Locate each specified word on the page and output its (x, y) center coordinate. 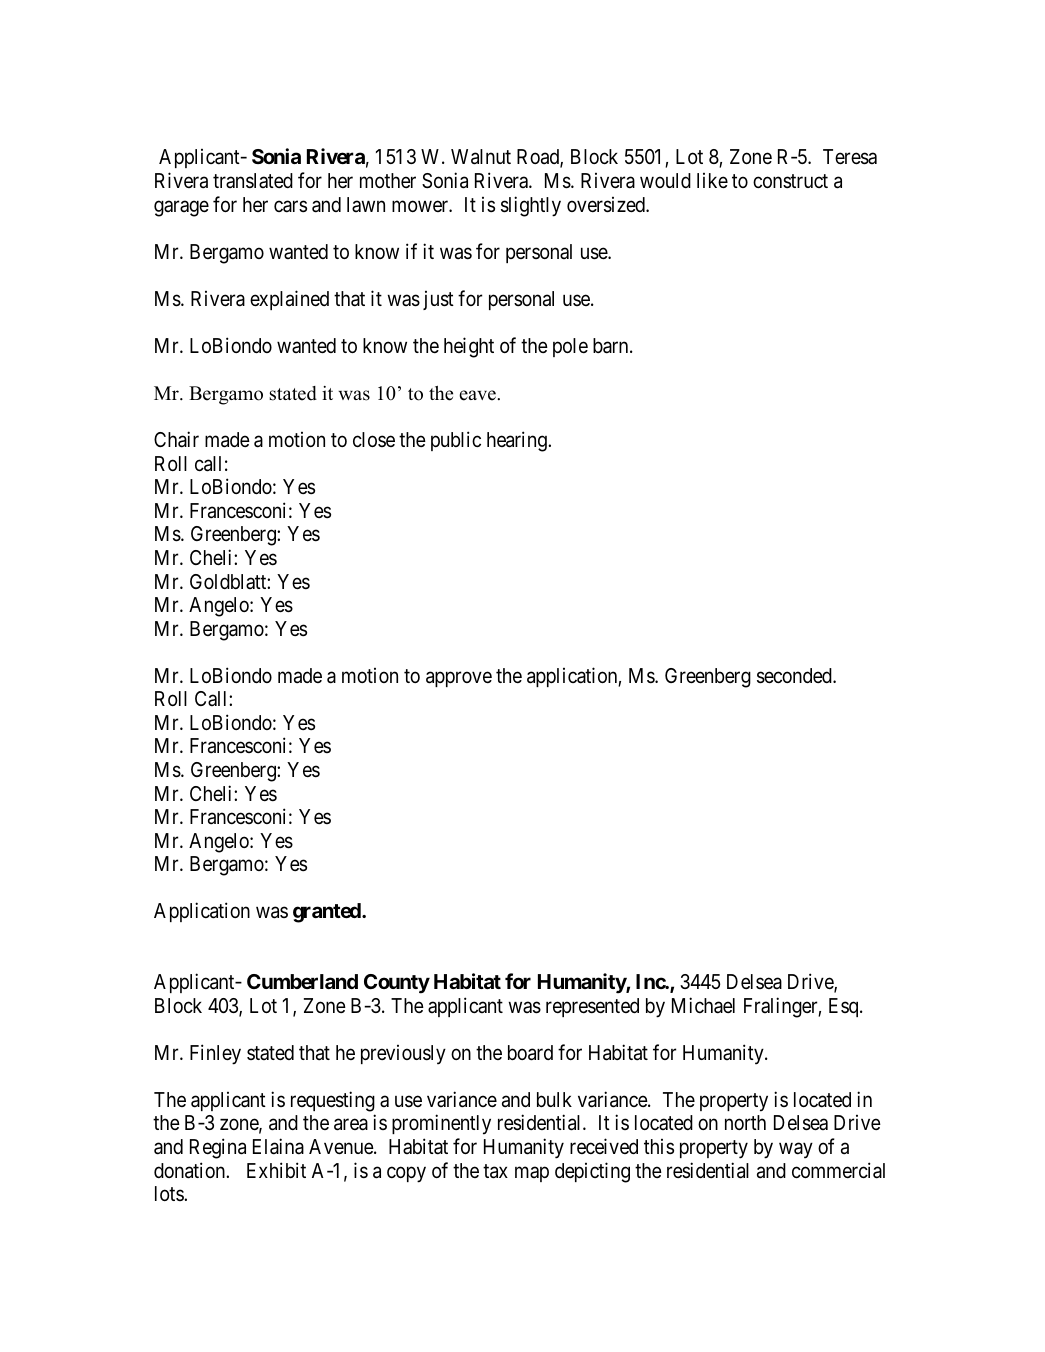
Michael (703, 1005)
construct (790, 181)
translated (253, 180)
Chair (176, 439)
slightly (531, 206)
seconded (795, 676)
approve (459, 679)
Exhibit (276, 1170)
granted (328, 913)
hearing (518, 441)
